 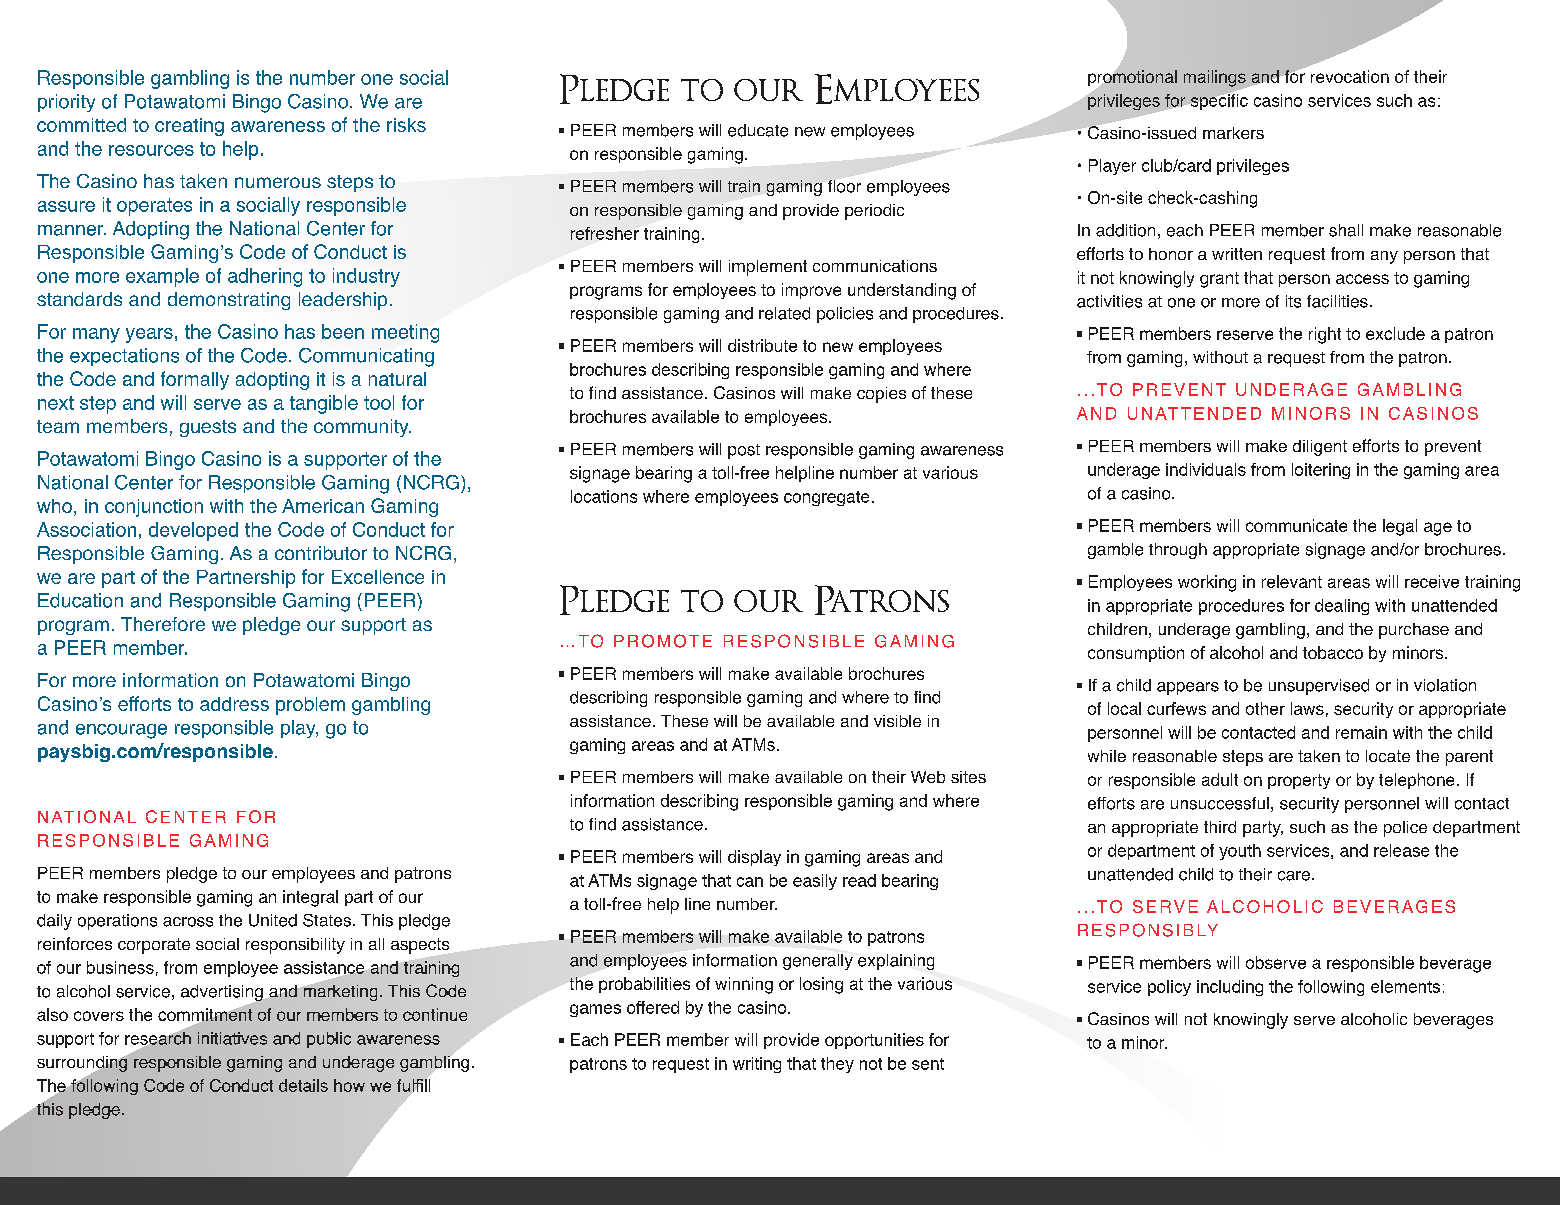 I want to click on easily, so click(x=815, y=882).
